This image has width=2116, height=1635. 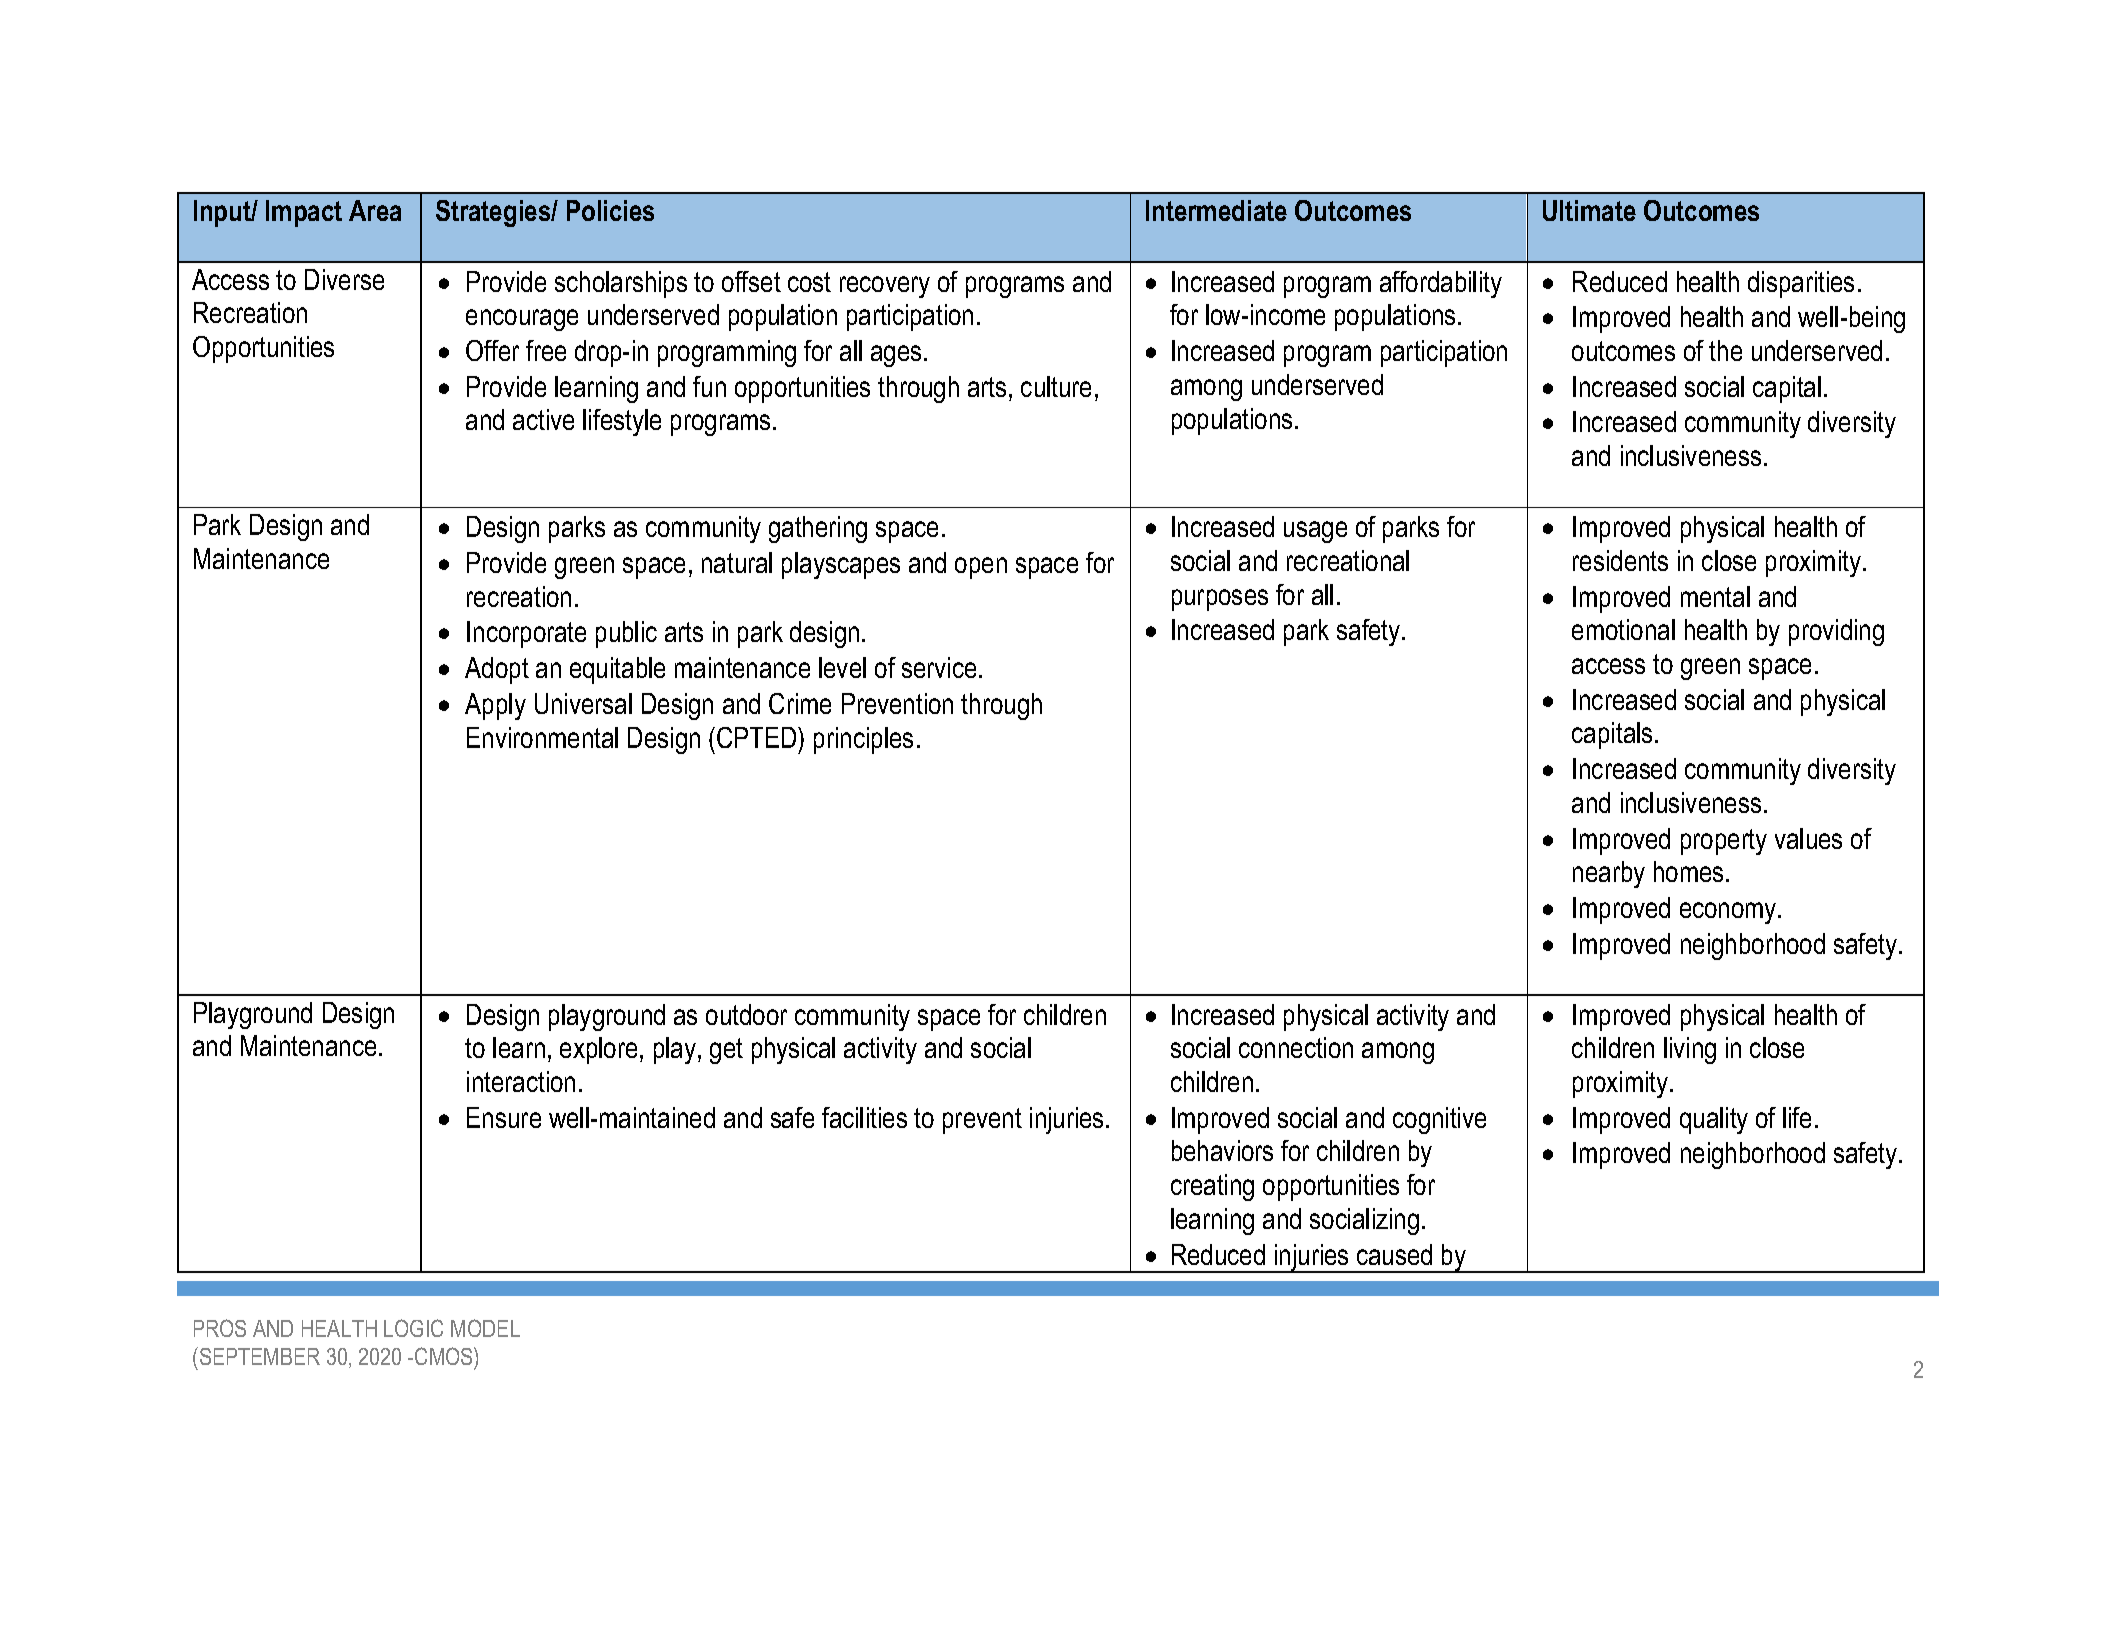 What do you see at coordinates (375, 210) in the image?
I see `Area` at bounding box center [375, 210].
